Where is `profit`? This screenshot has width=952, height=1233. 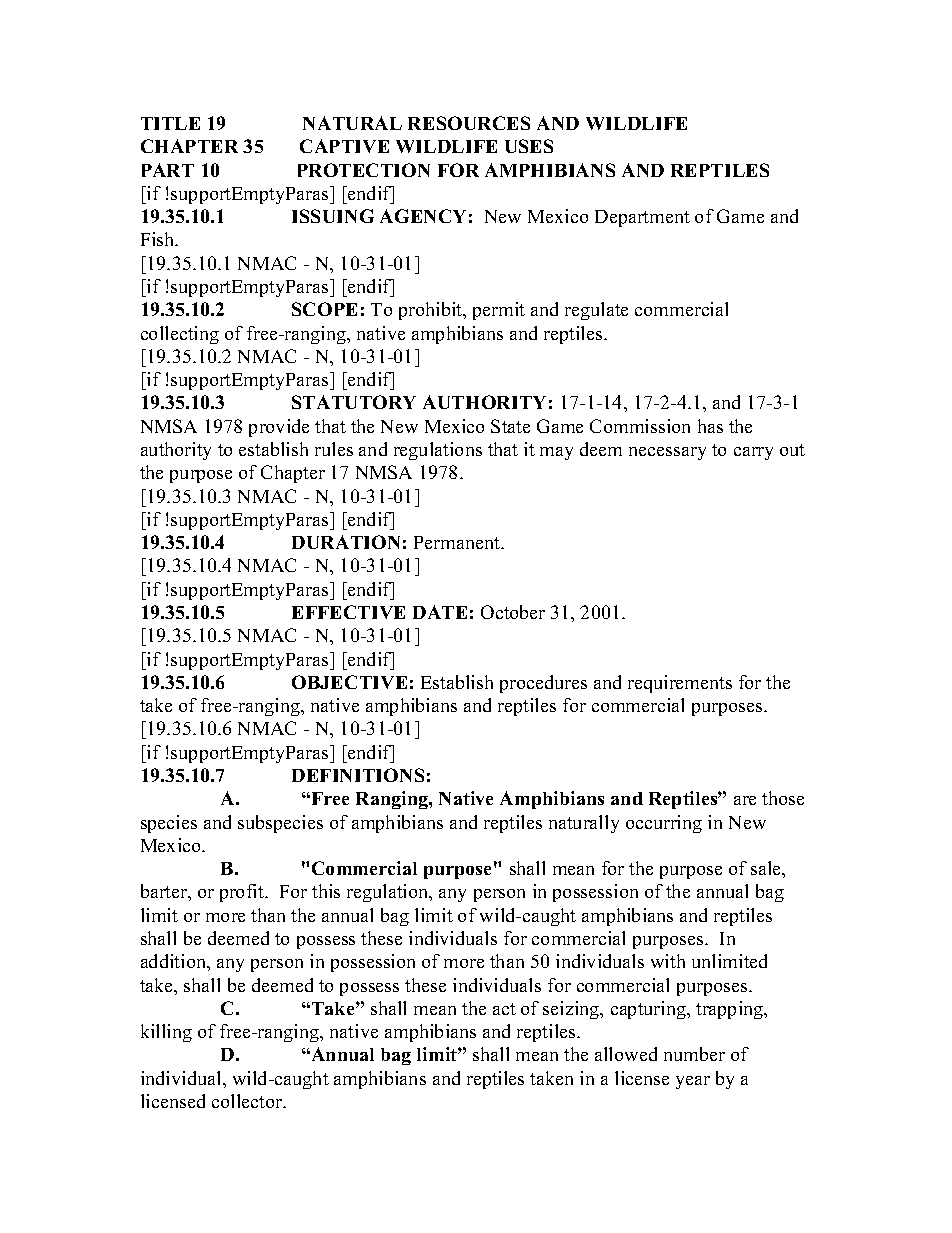 profit is located at coordinates (243, 893).
